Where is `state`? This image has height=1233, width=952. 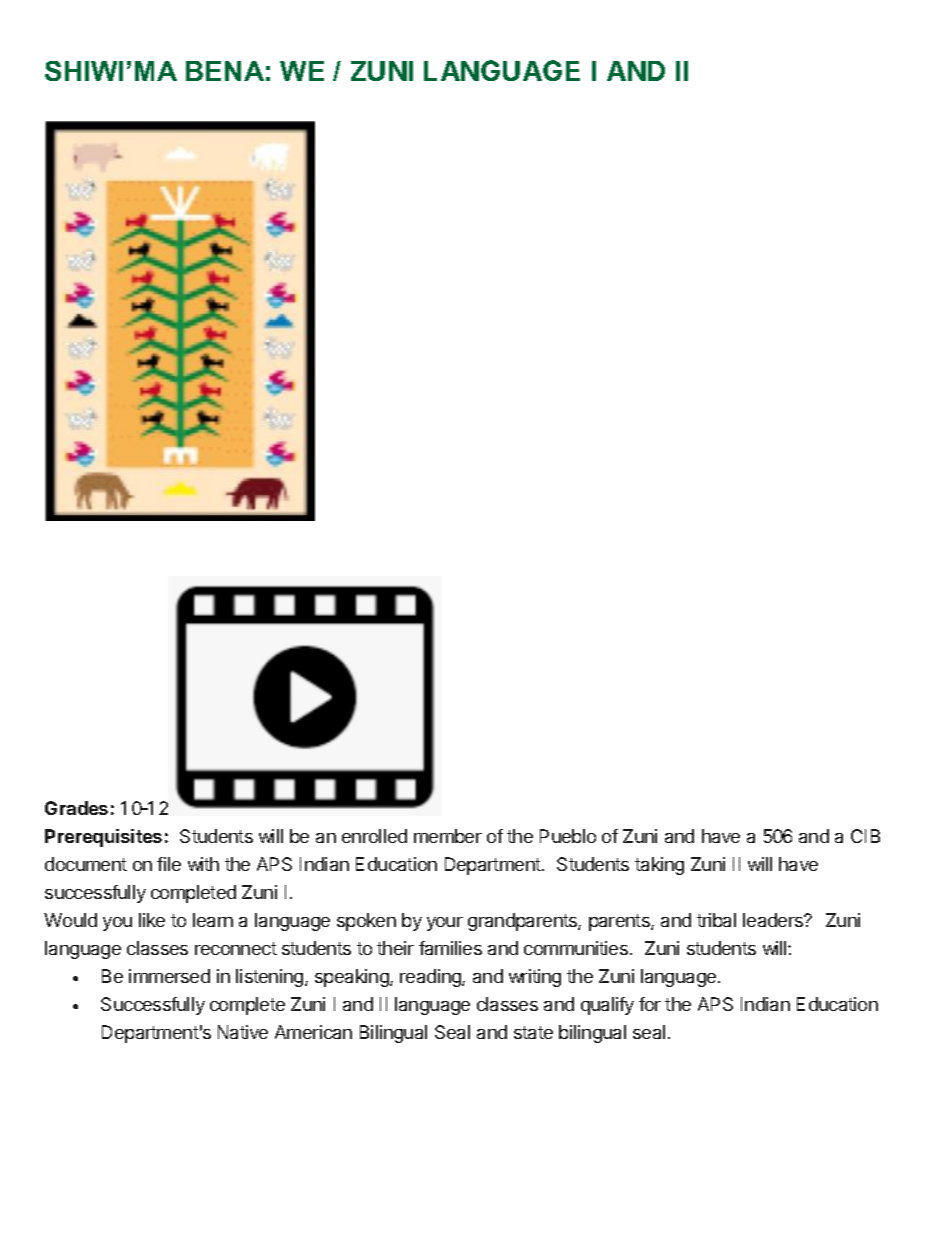
state is located at coordinates (533, 1032).
